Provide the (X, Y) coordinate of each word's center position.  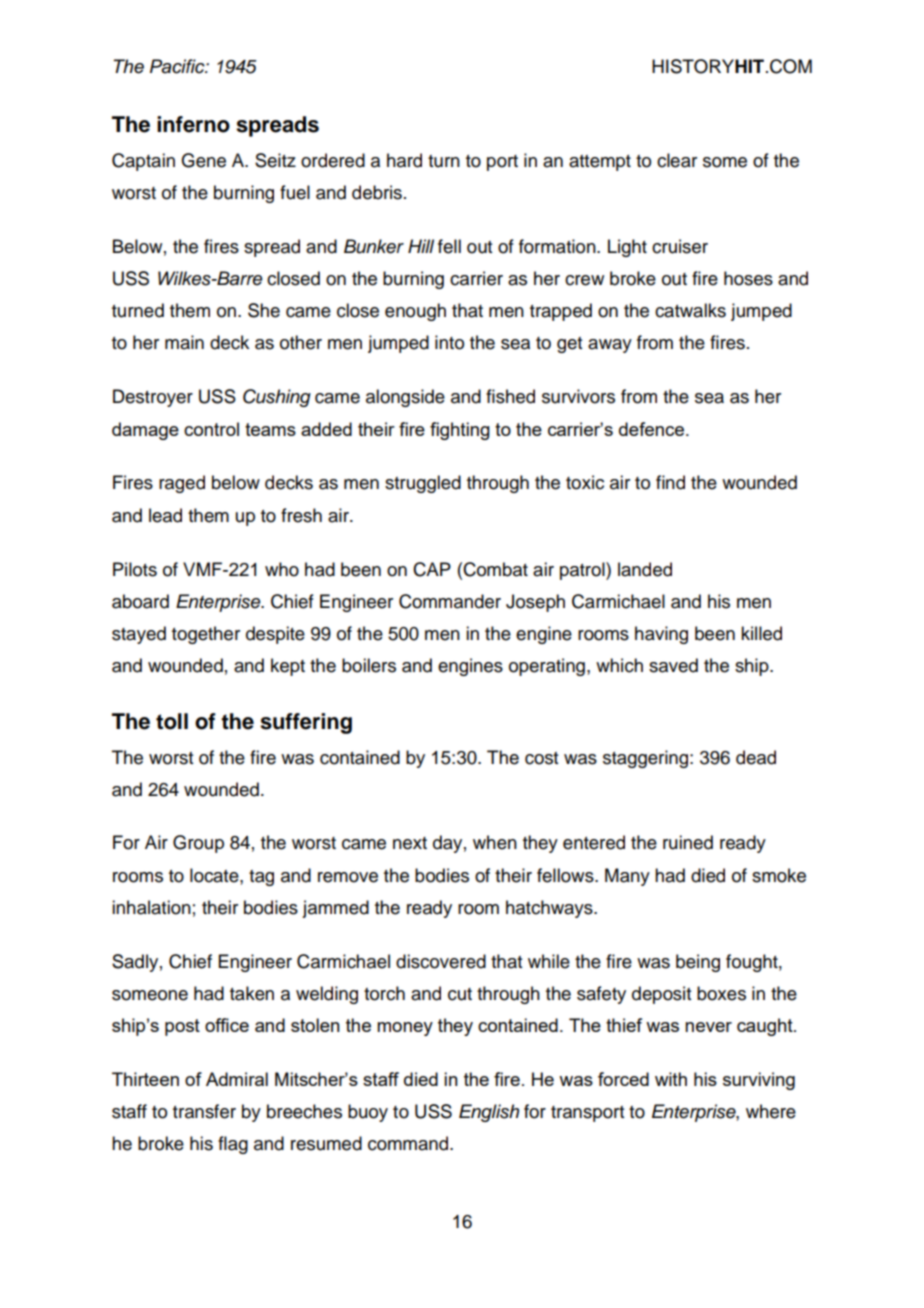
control (211, 429)
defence (651, 429)
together (206, 635)
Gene (203, 160)
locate (215, 875)
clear (677, 160)
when (495, 842)
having (661, 635)
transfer (204, 1111)
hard (404, 160)
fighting (460, 431)
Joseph (535, 603)
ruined (688, 842)
